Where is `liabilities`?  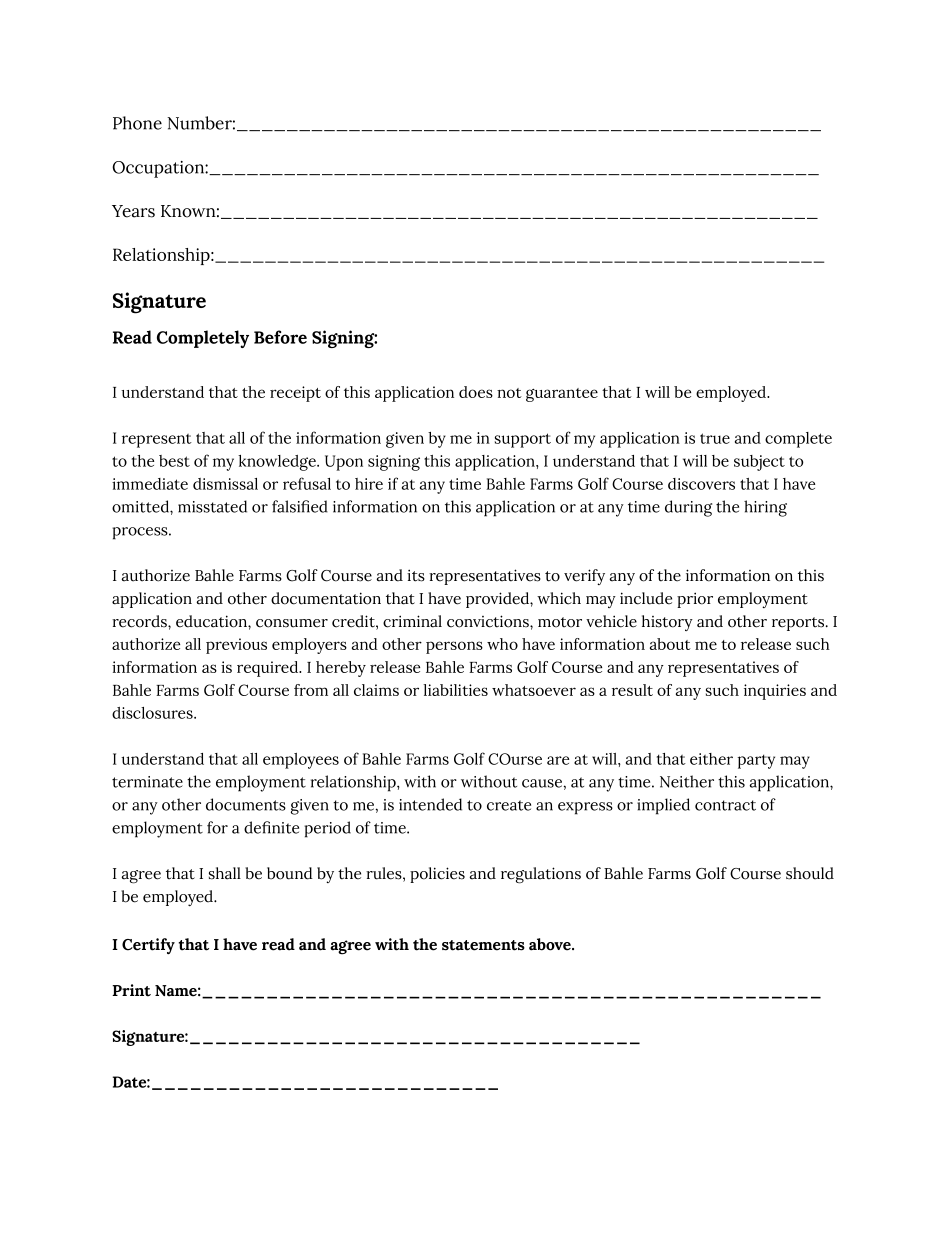
liabilities is located at coordinates (455, 690).
